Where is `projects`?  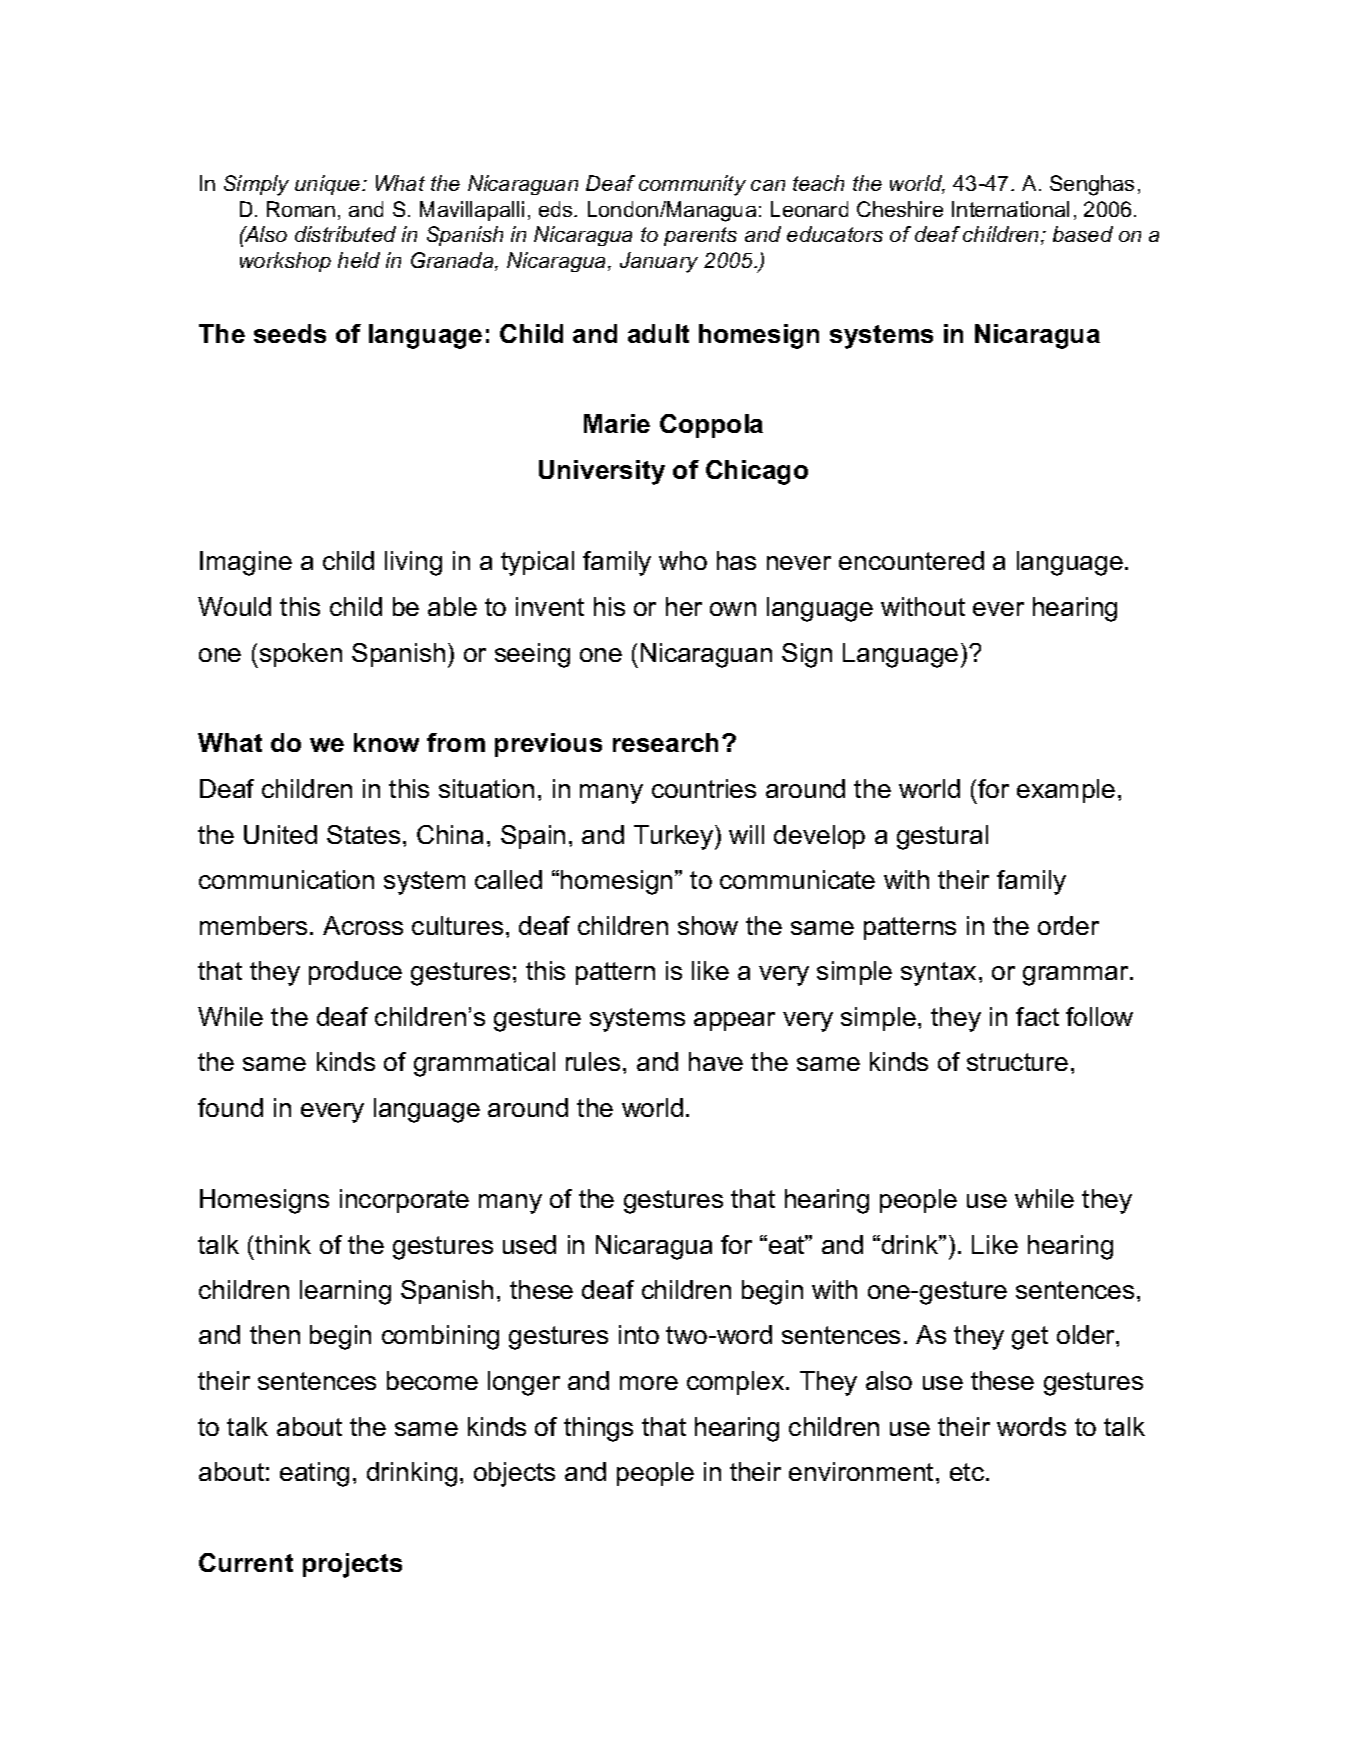 projects is located at coordinates (352, 1565).
